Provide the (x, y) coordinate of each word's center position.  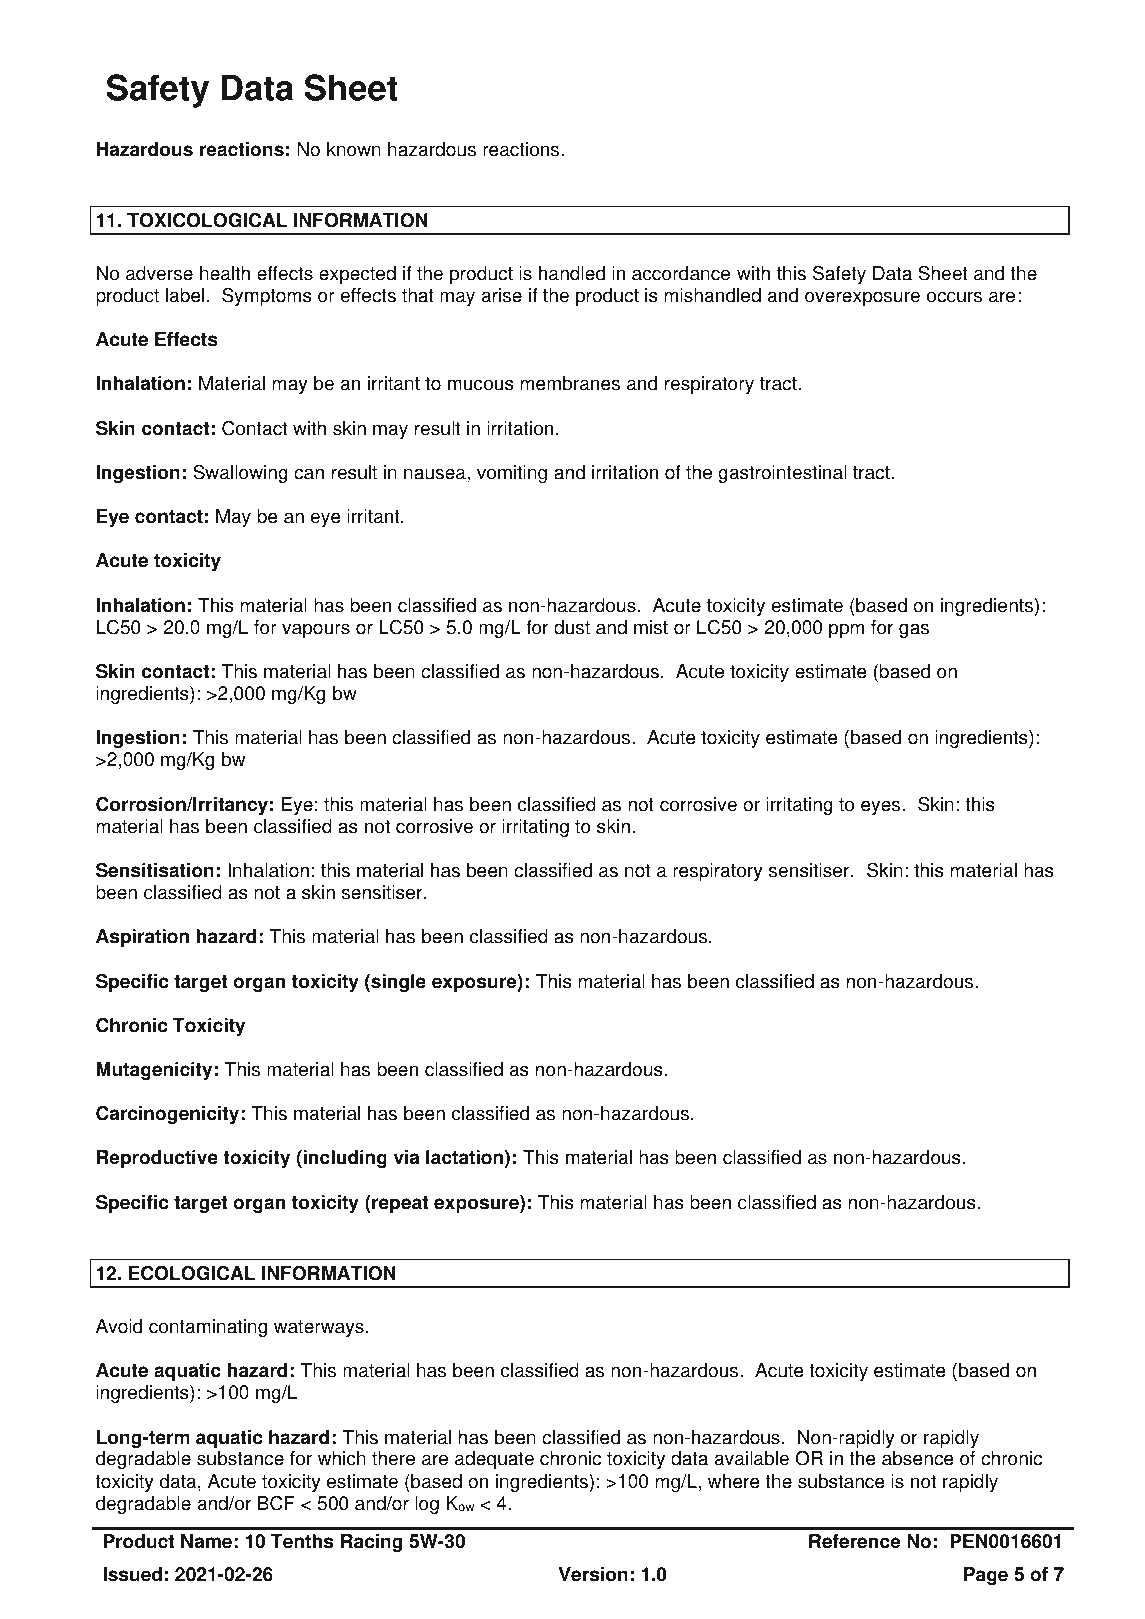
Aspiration (142, 938)
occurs (954, 297)
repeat (399, 1204)
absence (918, 1458)
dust (572, 627)
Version (593, 1574)
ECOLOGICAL (192, 1273)
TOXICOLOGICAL (207, 220)
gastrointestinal (782, 474)
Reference (855, 1541)
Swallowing (240, 474)
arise (502, 295)
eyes (882, 807)
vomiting (512, 474)
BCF (276, 1503)
